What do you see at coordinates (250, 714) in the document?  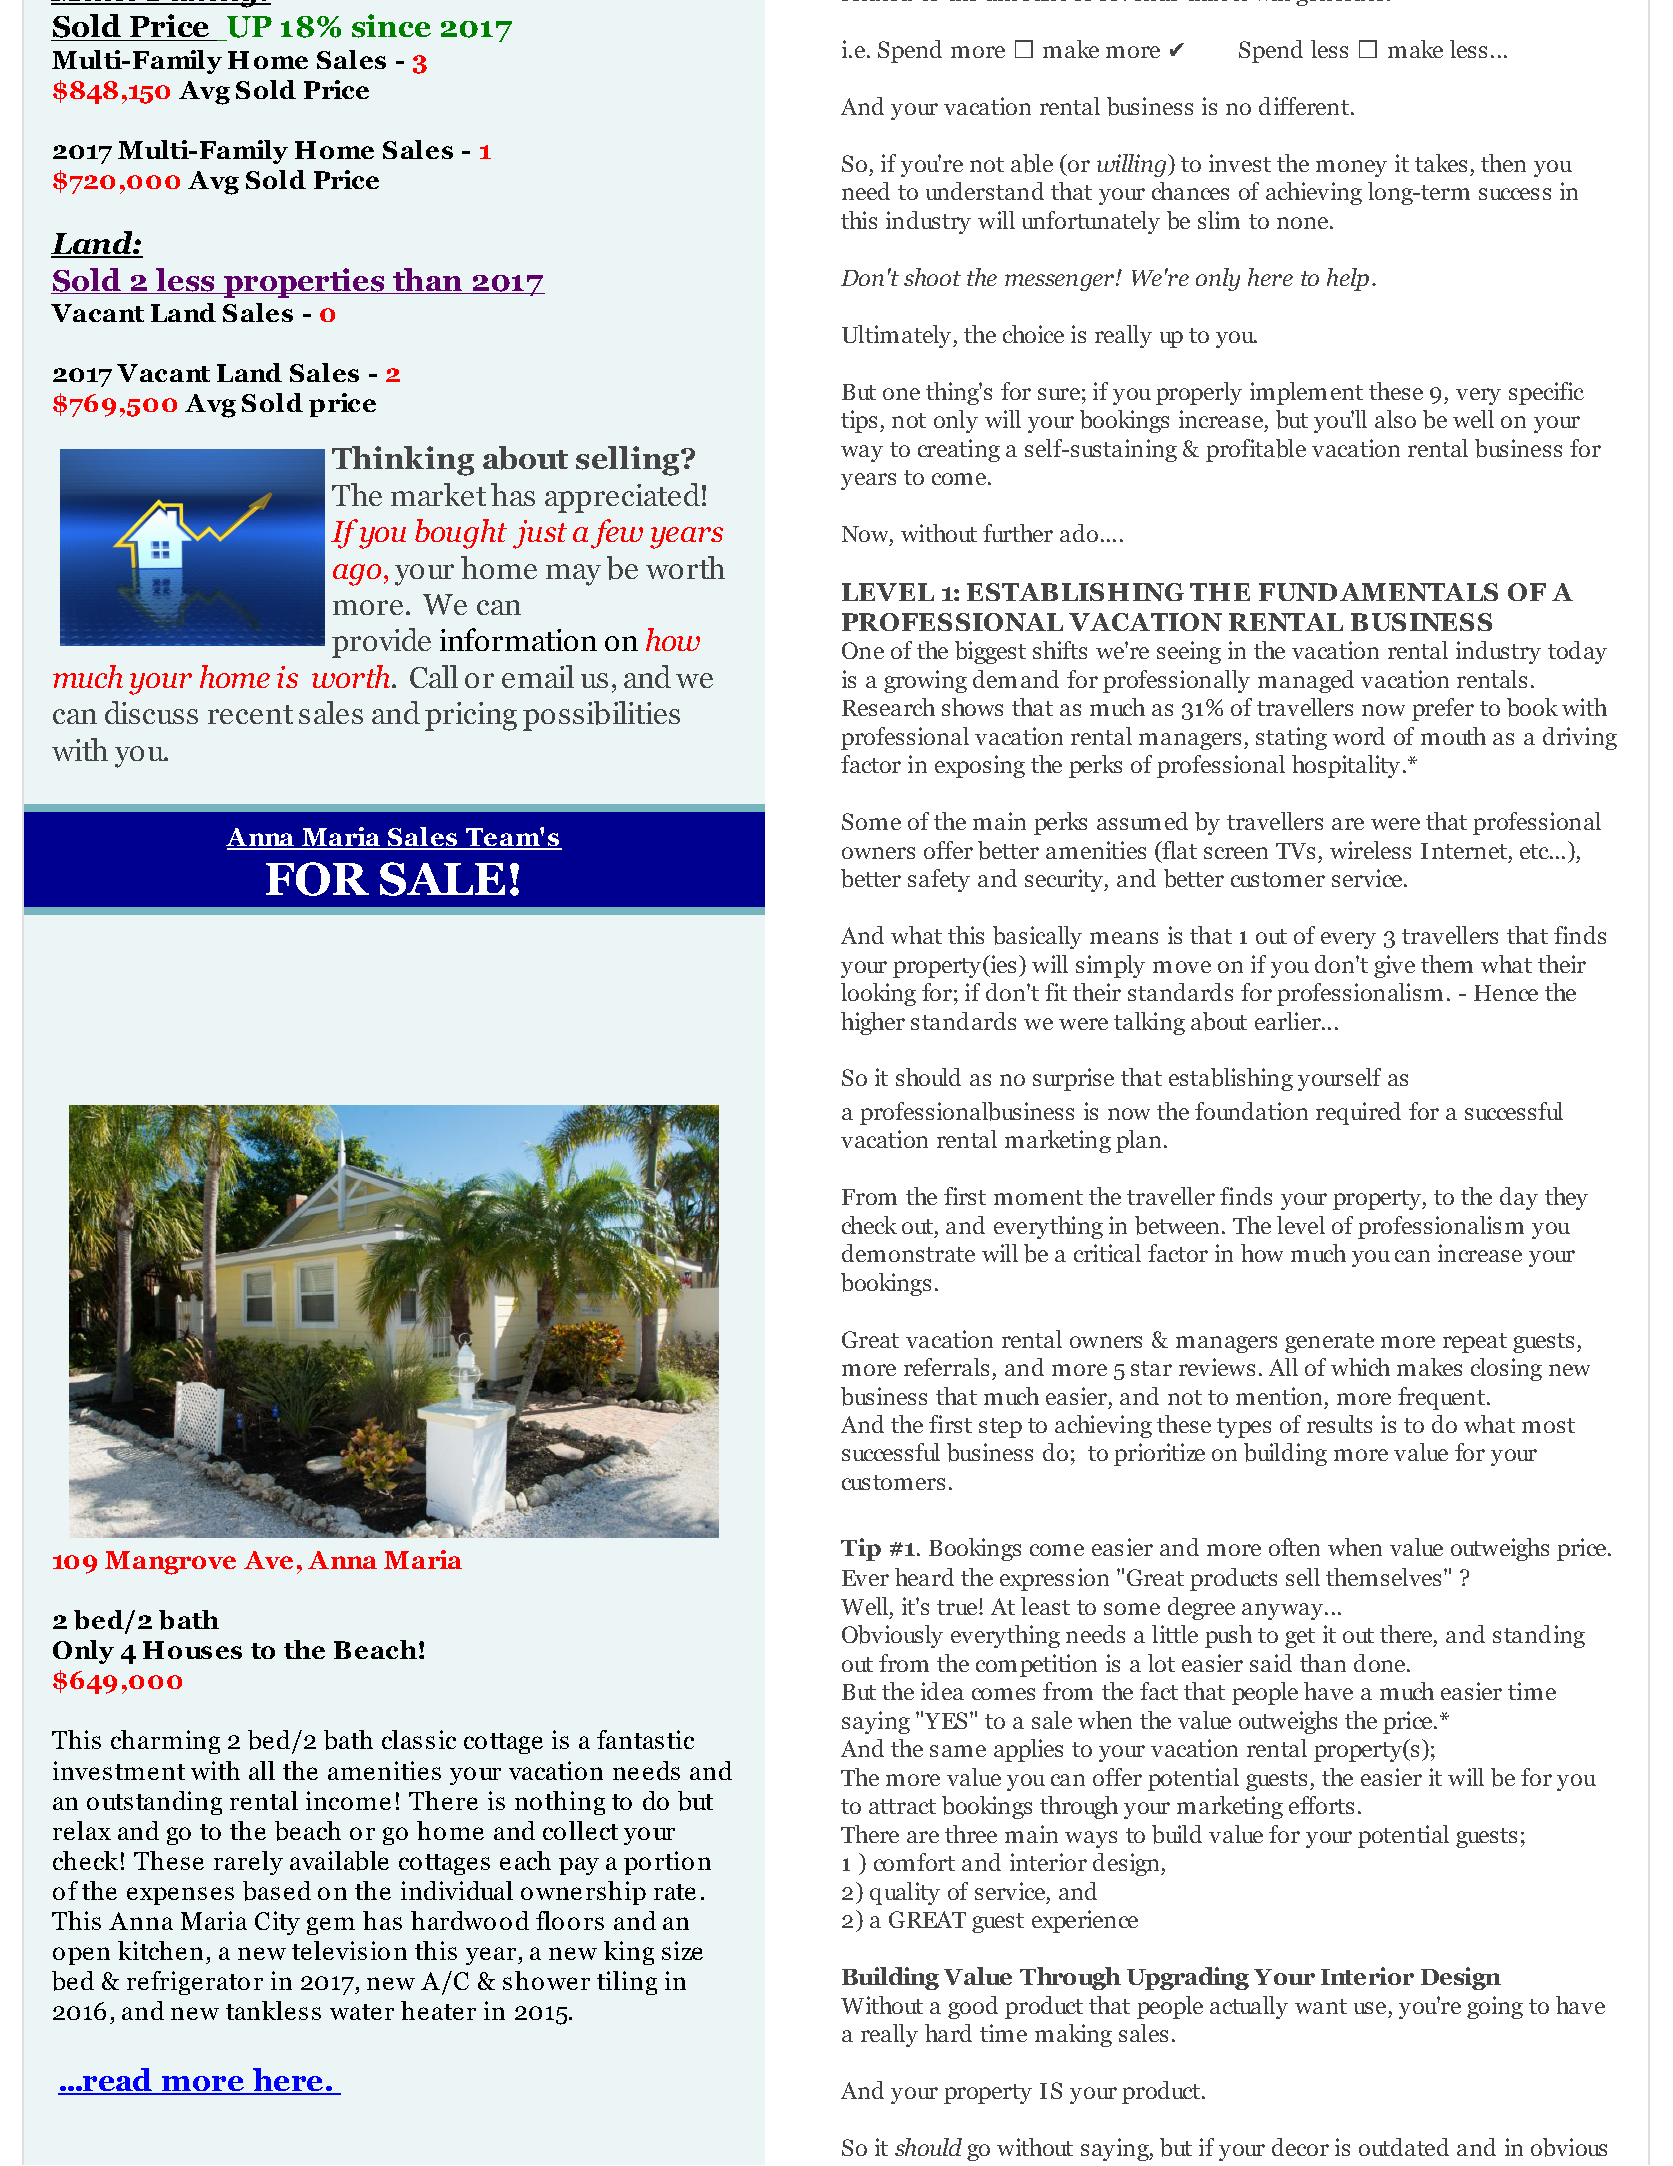 I see `recent` at bounding box center [250, 714].
